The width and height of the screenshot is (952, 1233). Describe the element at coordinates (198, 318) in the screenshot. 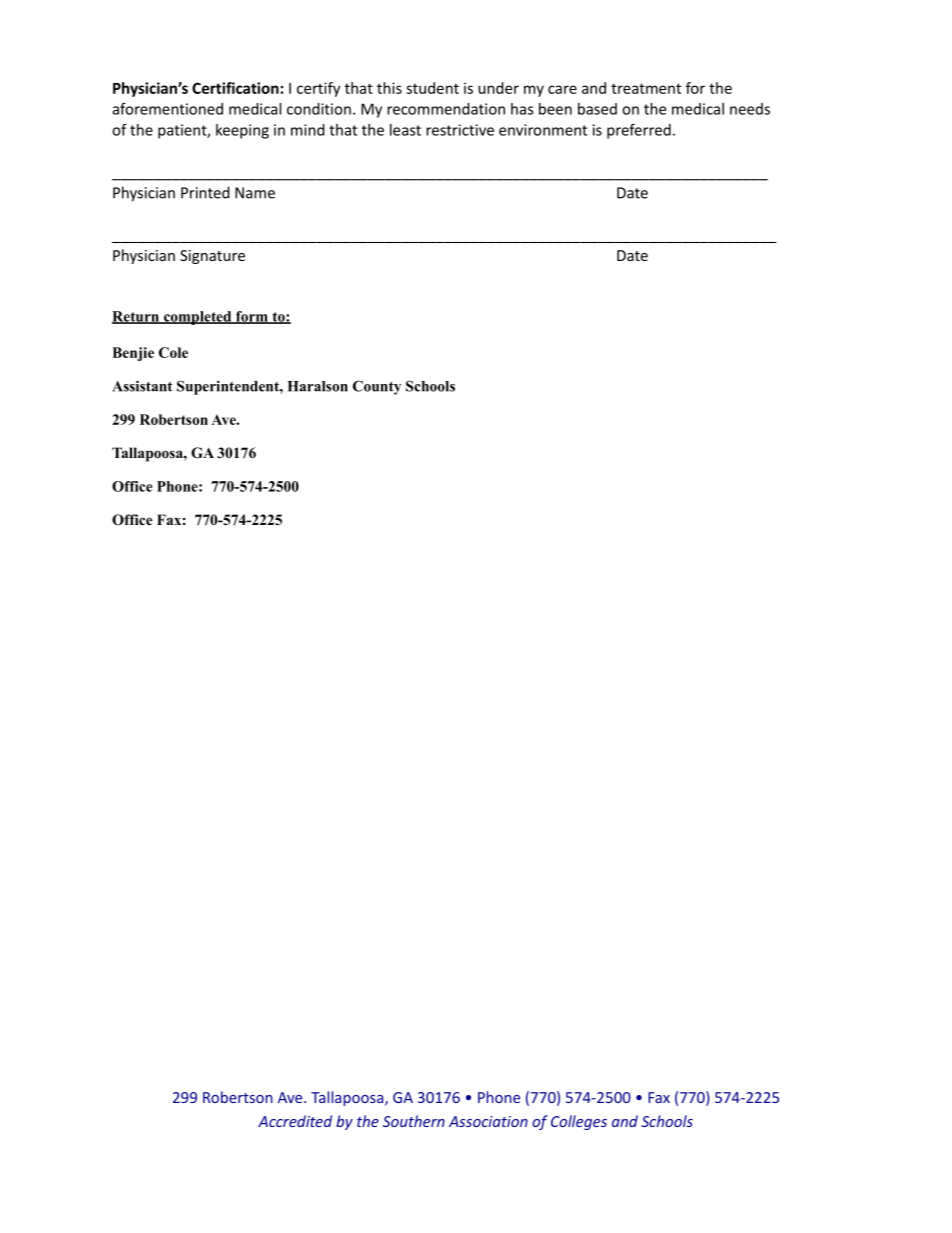

I see `completed` at that location.
